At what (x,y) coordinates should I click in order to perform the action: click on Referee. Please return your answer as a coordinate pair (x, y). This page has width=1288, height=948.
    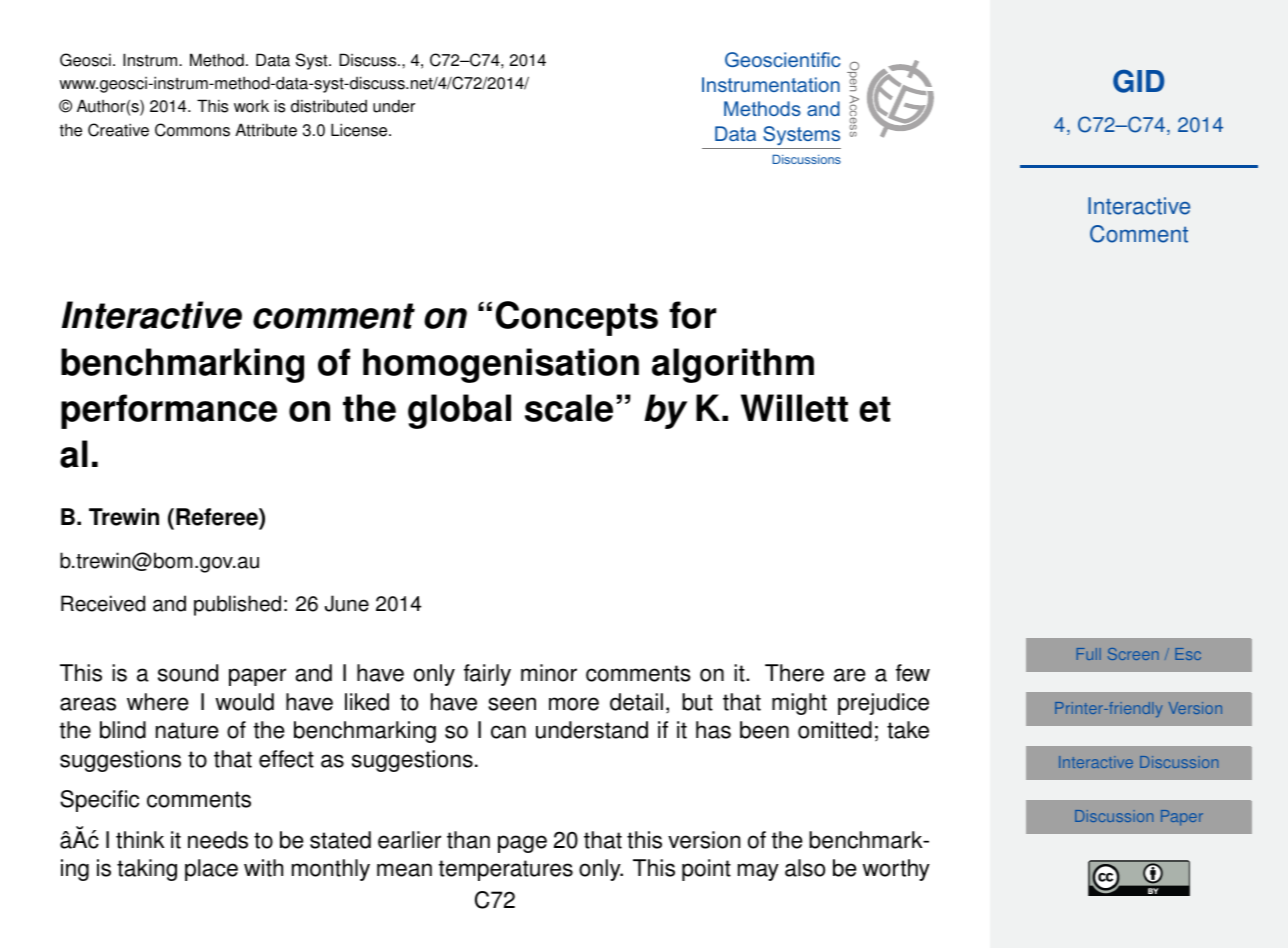
    Looking at the image, I should click on (218, 518).
